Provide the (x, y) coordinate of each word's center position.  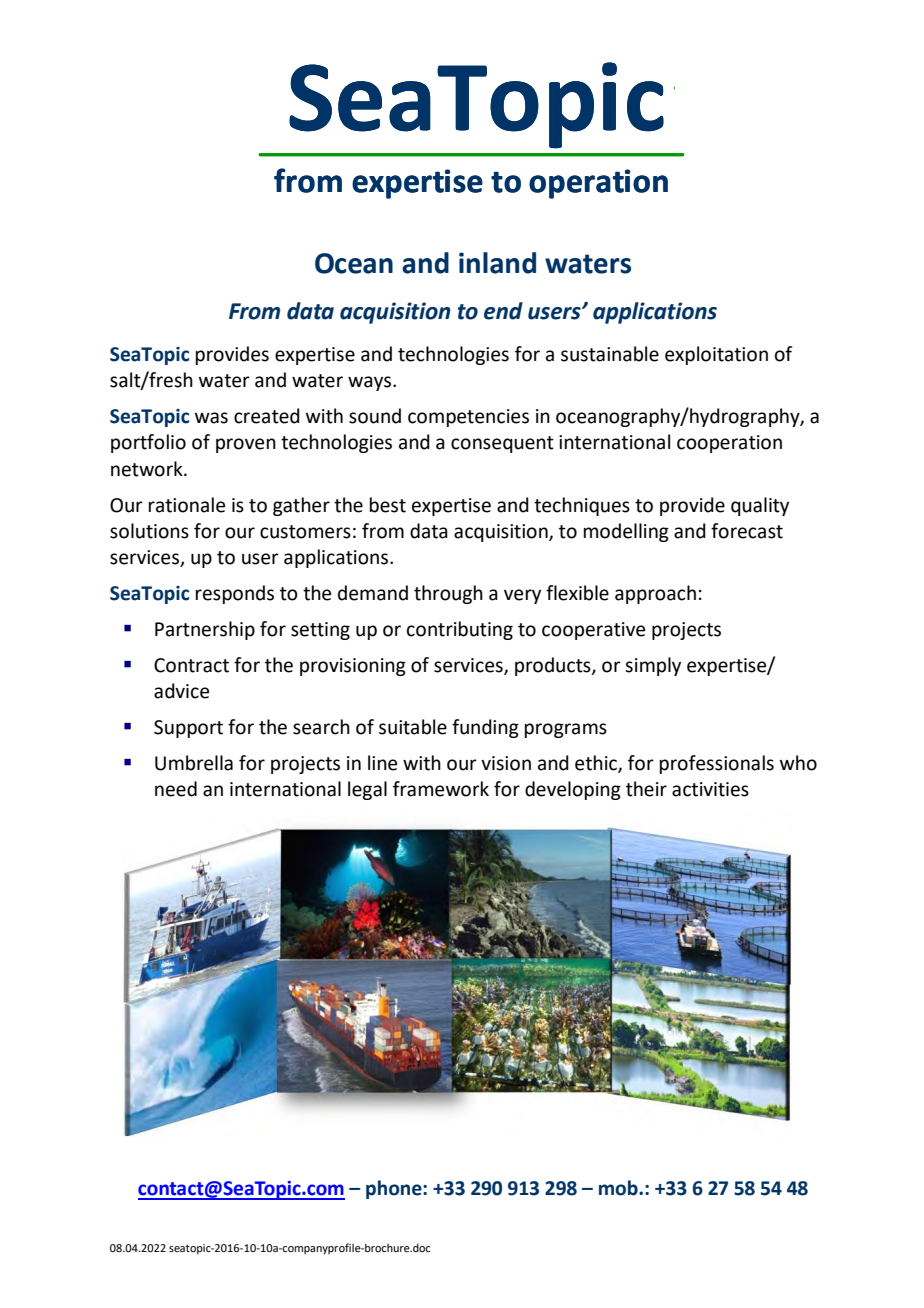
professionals (717, 764)
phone (395, 1189)
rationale (187, 505)
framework (441, 789)
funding (485, 728)
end (503, 311)
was (211, 418)
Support (188, 729)
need (176, 789)
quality (760, 506)
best (388, 505)
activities (710, 789)
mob (619, 1188)
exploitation (716, 355)
